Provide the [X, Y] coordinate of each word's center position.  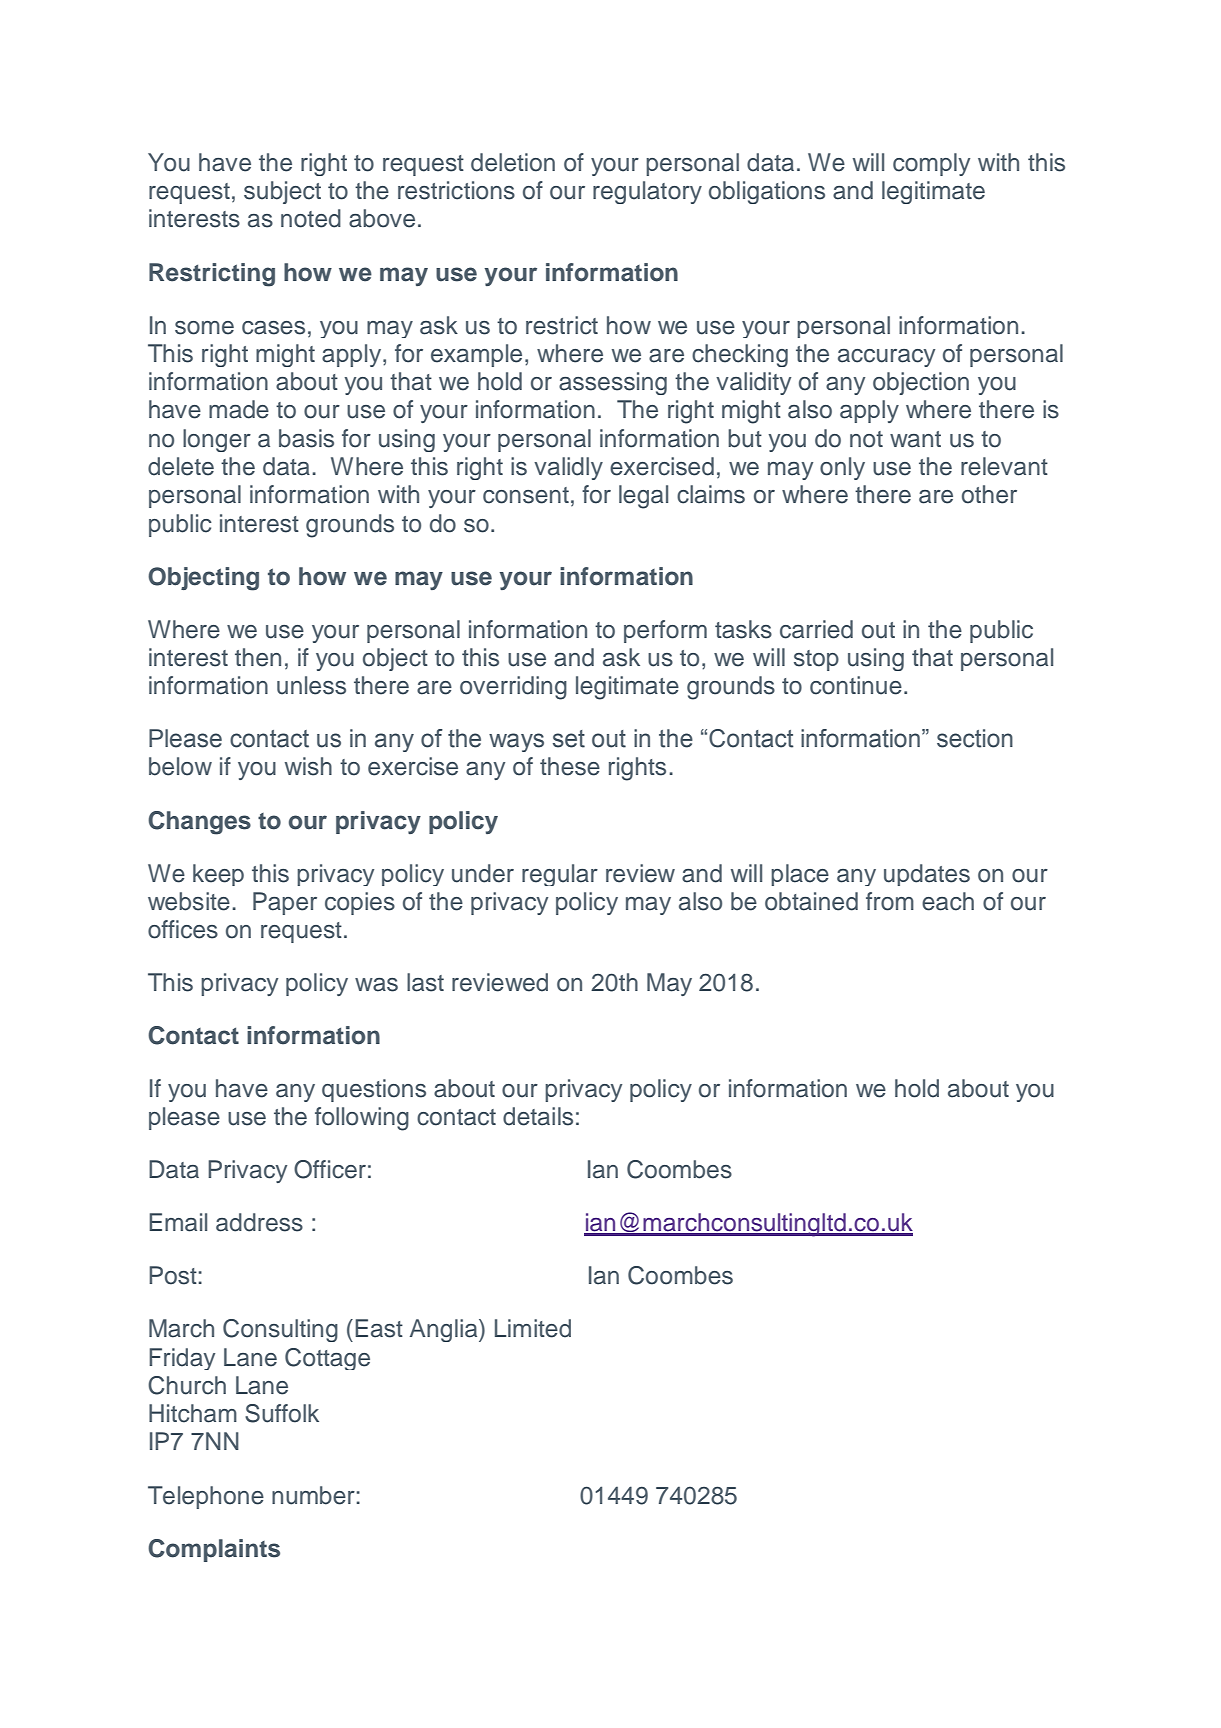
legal [643, 497]
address [259, 1222]
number [313, 1495]
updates [927, 875]
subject [282, 192]
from [890, 901]
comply [931, 164]
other [989, 494]
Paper [285, 903]
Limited [533, 1328]
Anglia [445, 1330]
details [538, 1116]
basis [306, 438]
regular [560, 875]
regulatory [647, 192]
